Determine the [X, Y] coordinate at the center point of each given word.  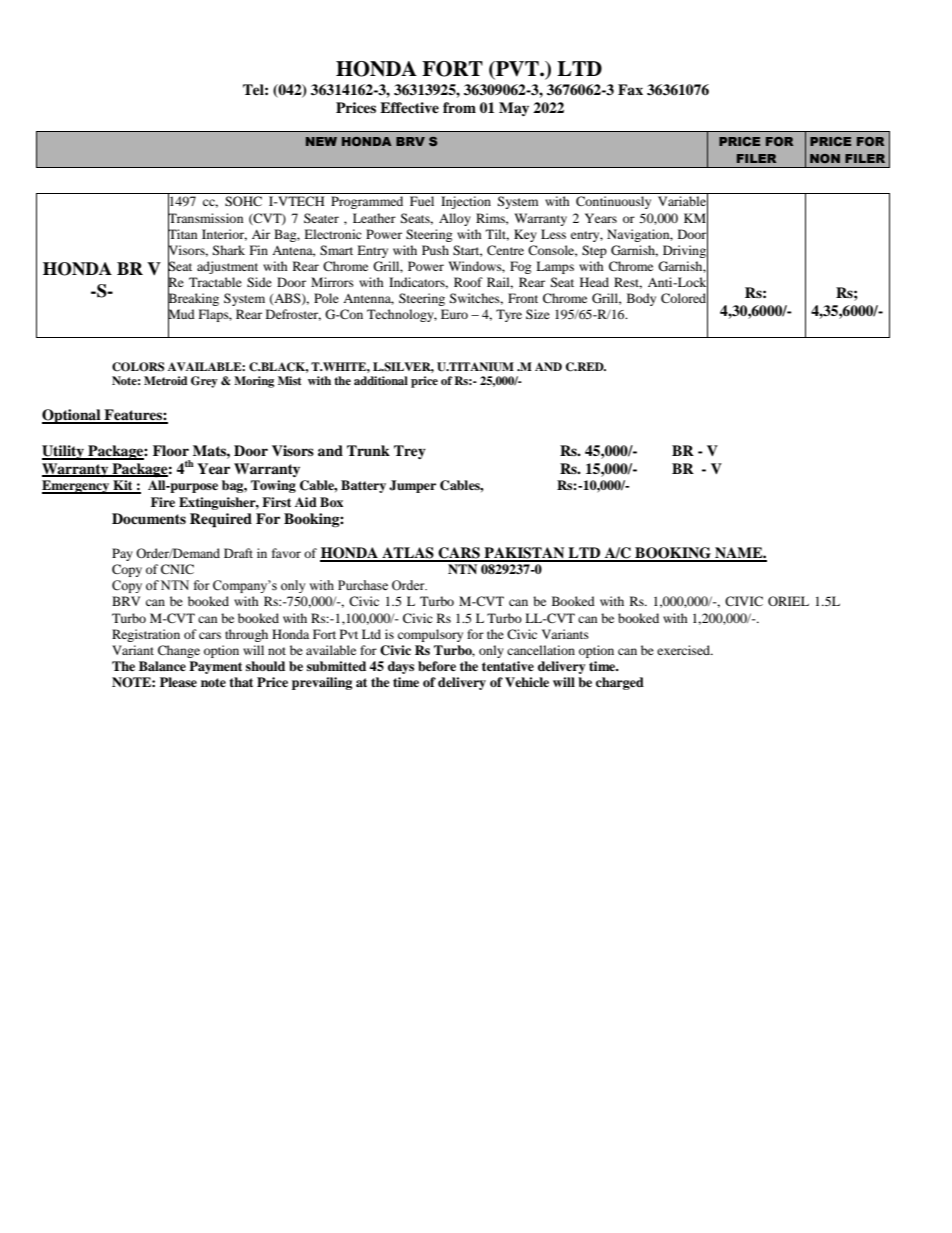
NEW [321, 141]
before [437, 666]
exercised [685, 650]
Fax [630, 89]
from [459, 107]
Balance [162, 666]
